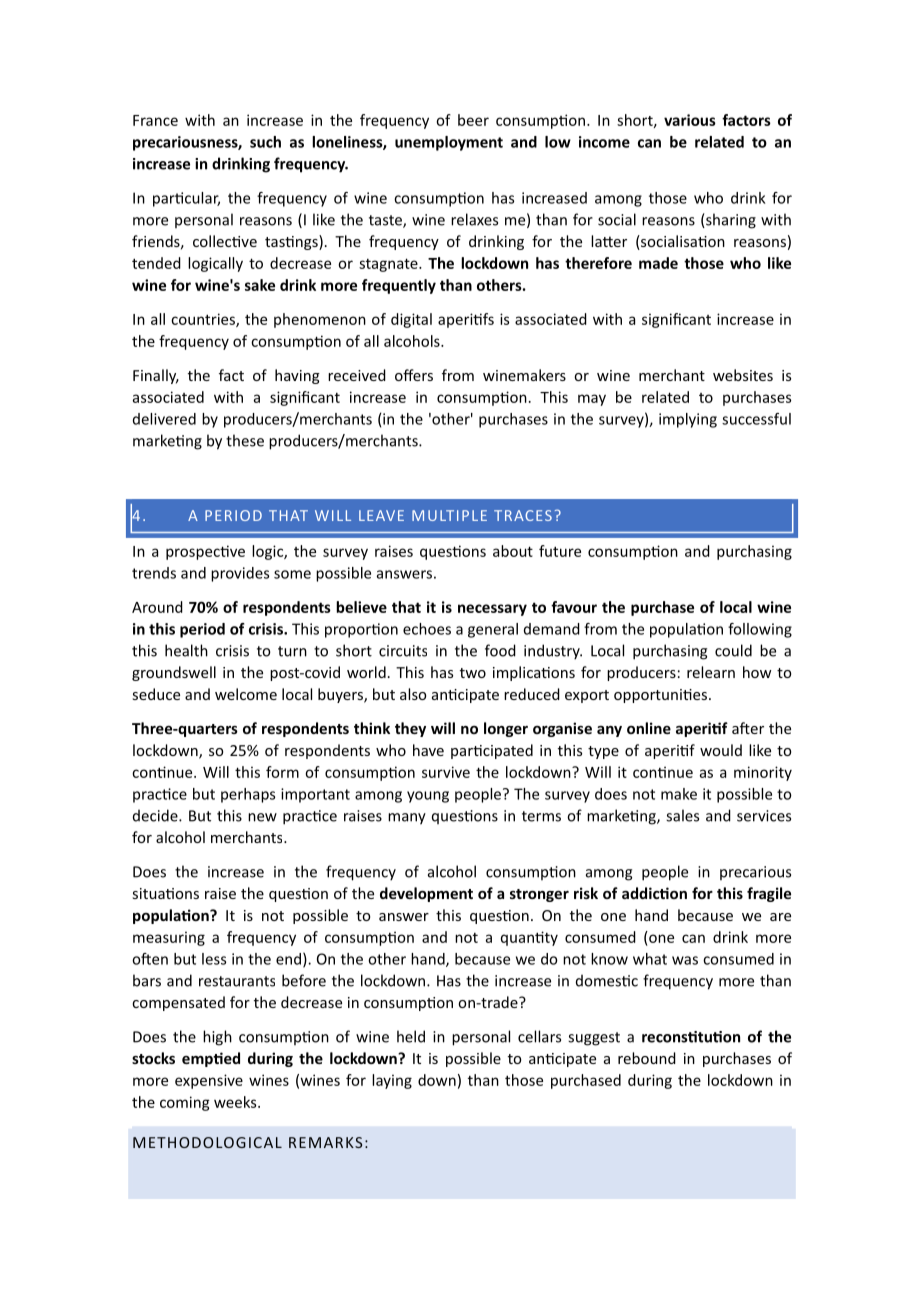  I want to click on laying, so click(392, 1081).
